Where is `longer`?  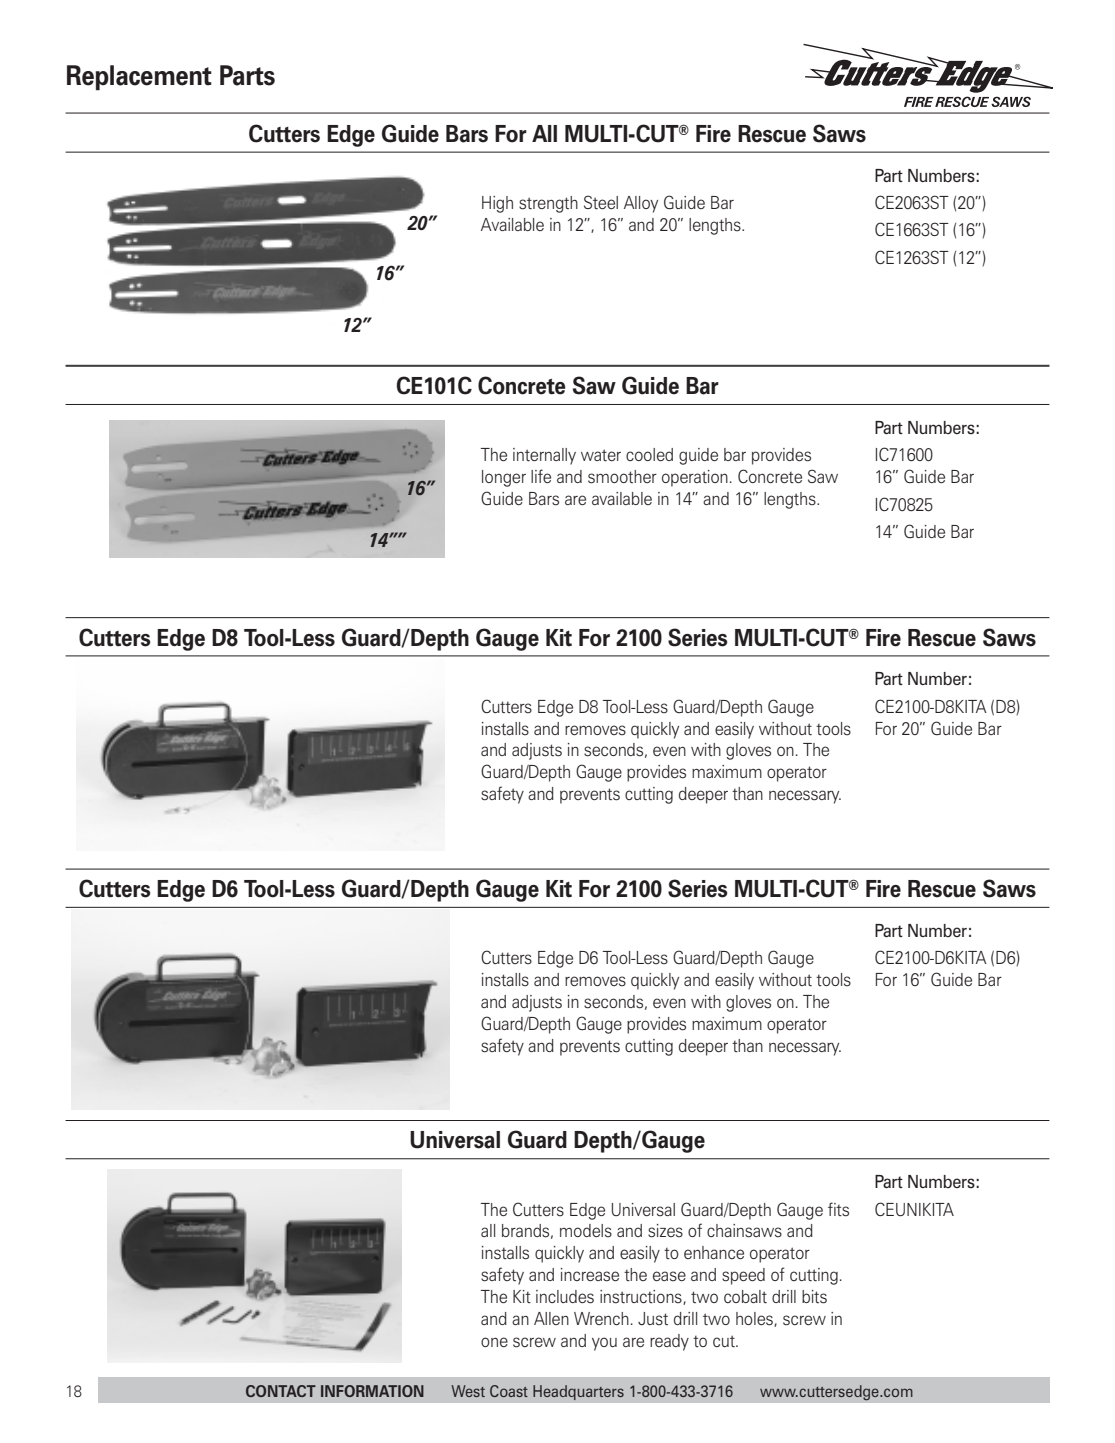 longer is located at coordinates (504, 478).
